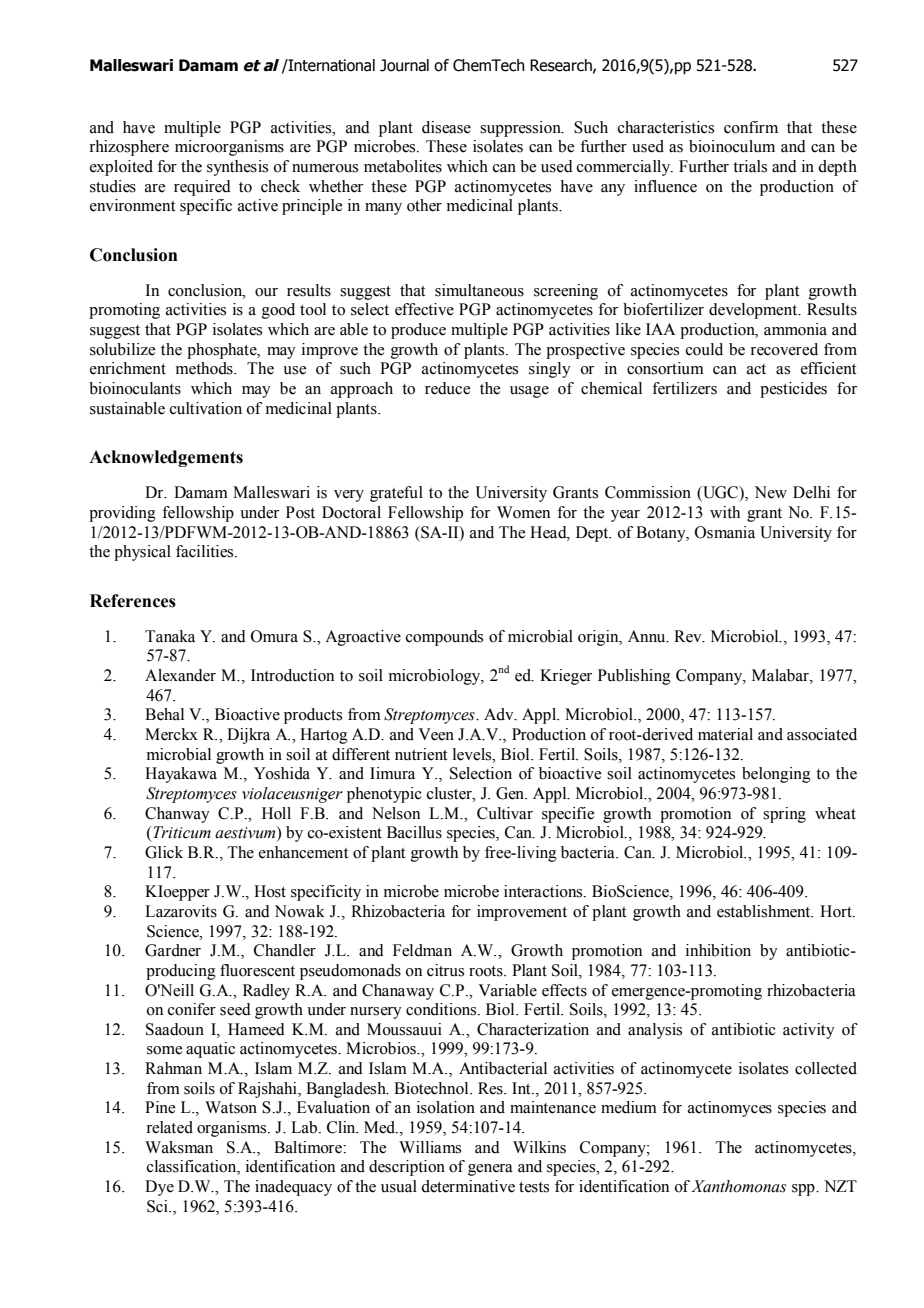 This image has width=924, height=1308. I want to click on Tanaka, so click(170, 636).
